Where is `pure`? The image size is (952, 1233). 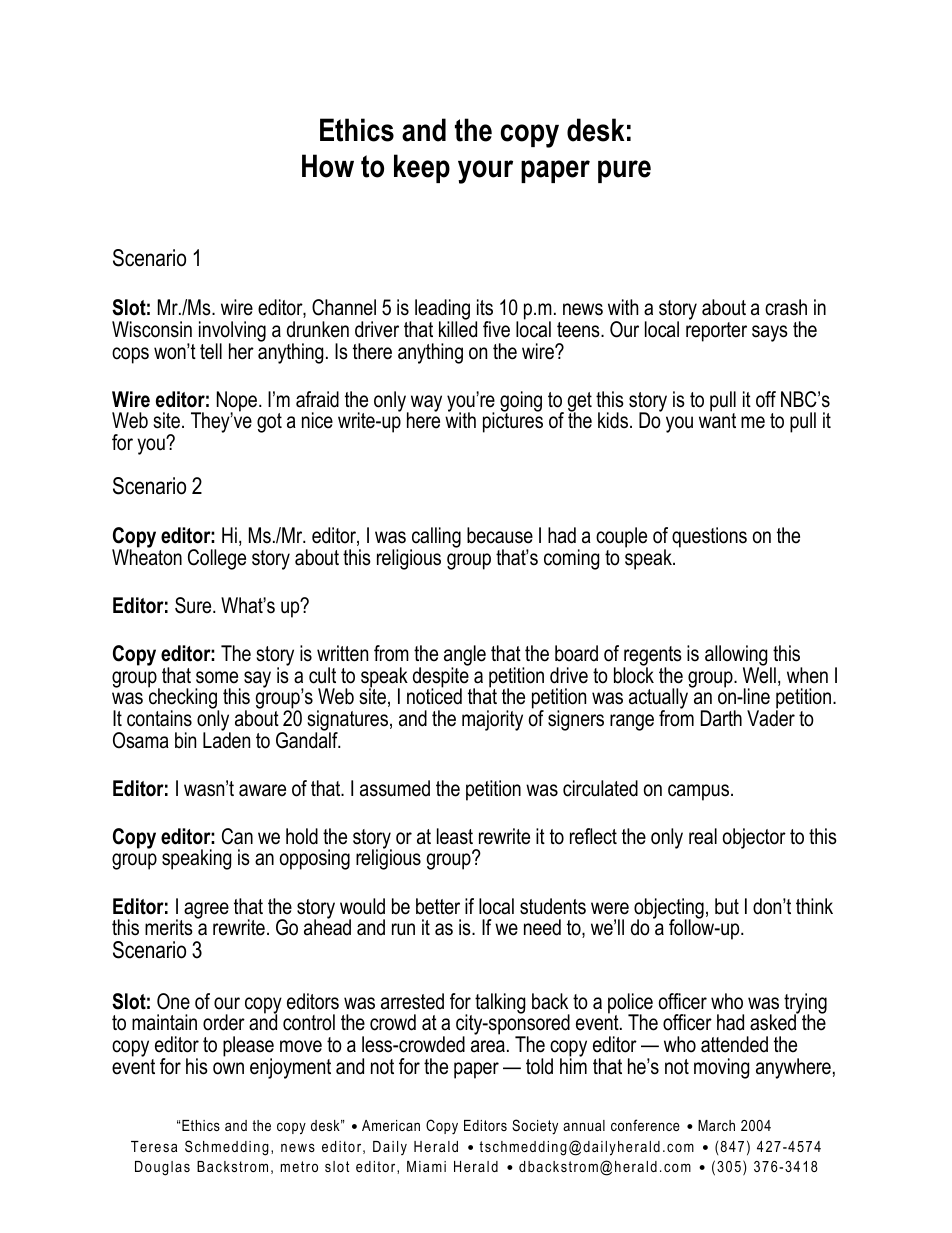 pure is located at coordinates (624, 171).
